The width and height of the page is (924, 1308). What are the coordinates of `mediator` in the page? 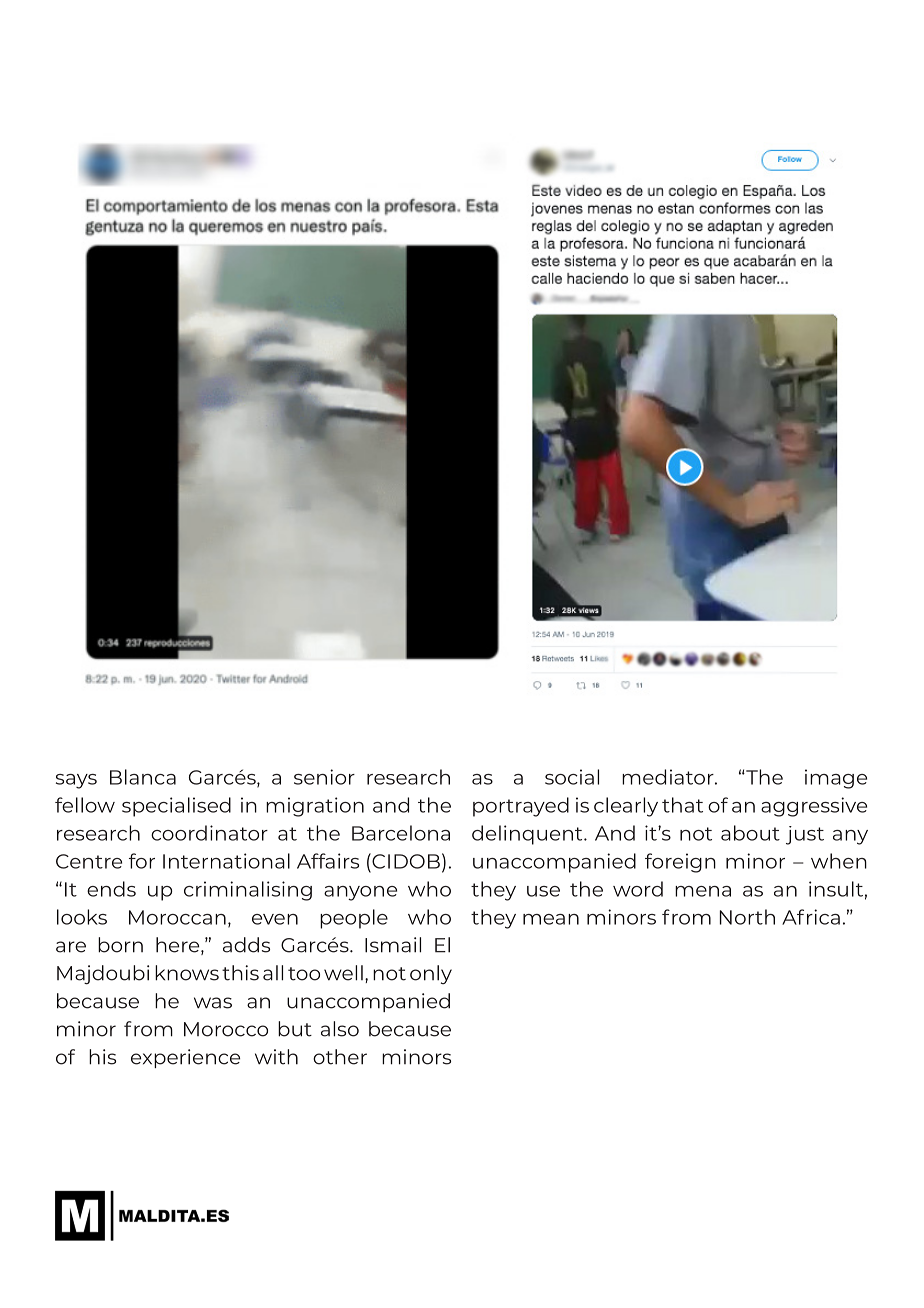 It's located at (669, 777).
